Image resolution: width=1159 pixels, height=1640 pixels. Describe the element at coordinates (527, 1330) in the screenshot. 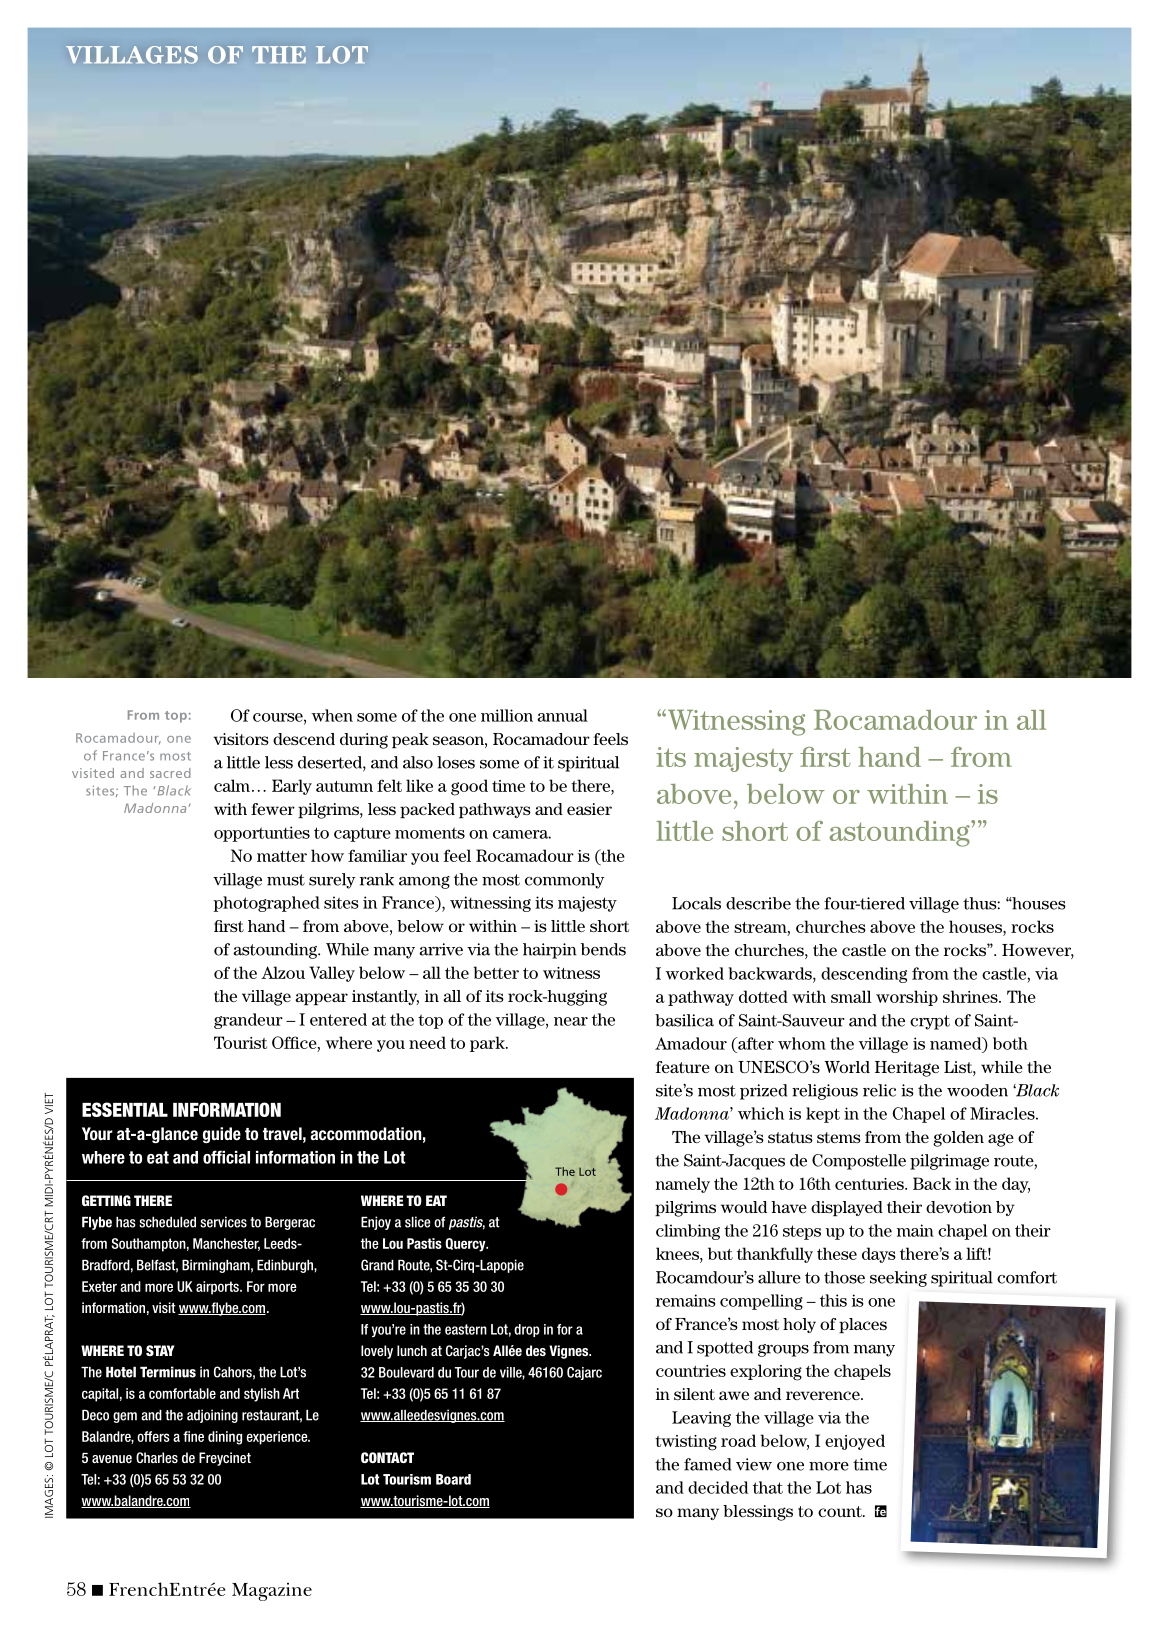

I see `drop` at that location.
